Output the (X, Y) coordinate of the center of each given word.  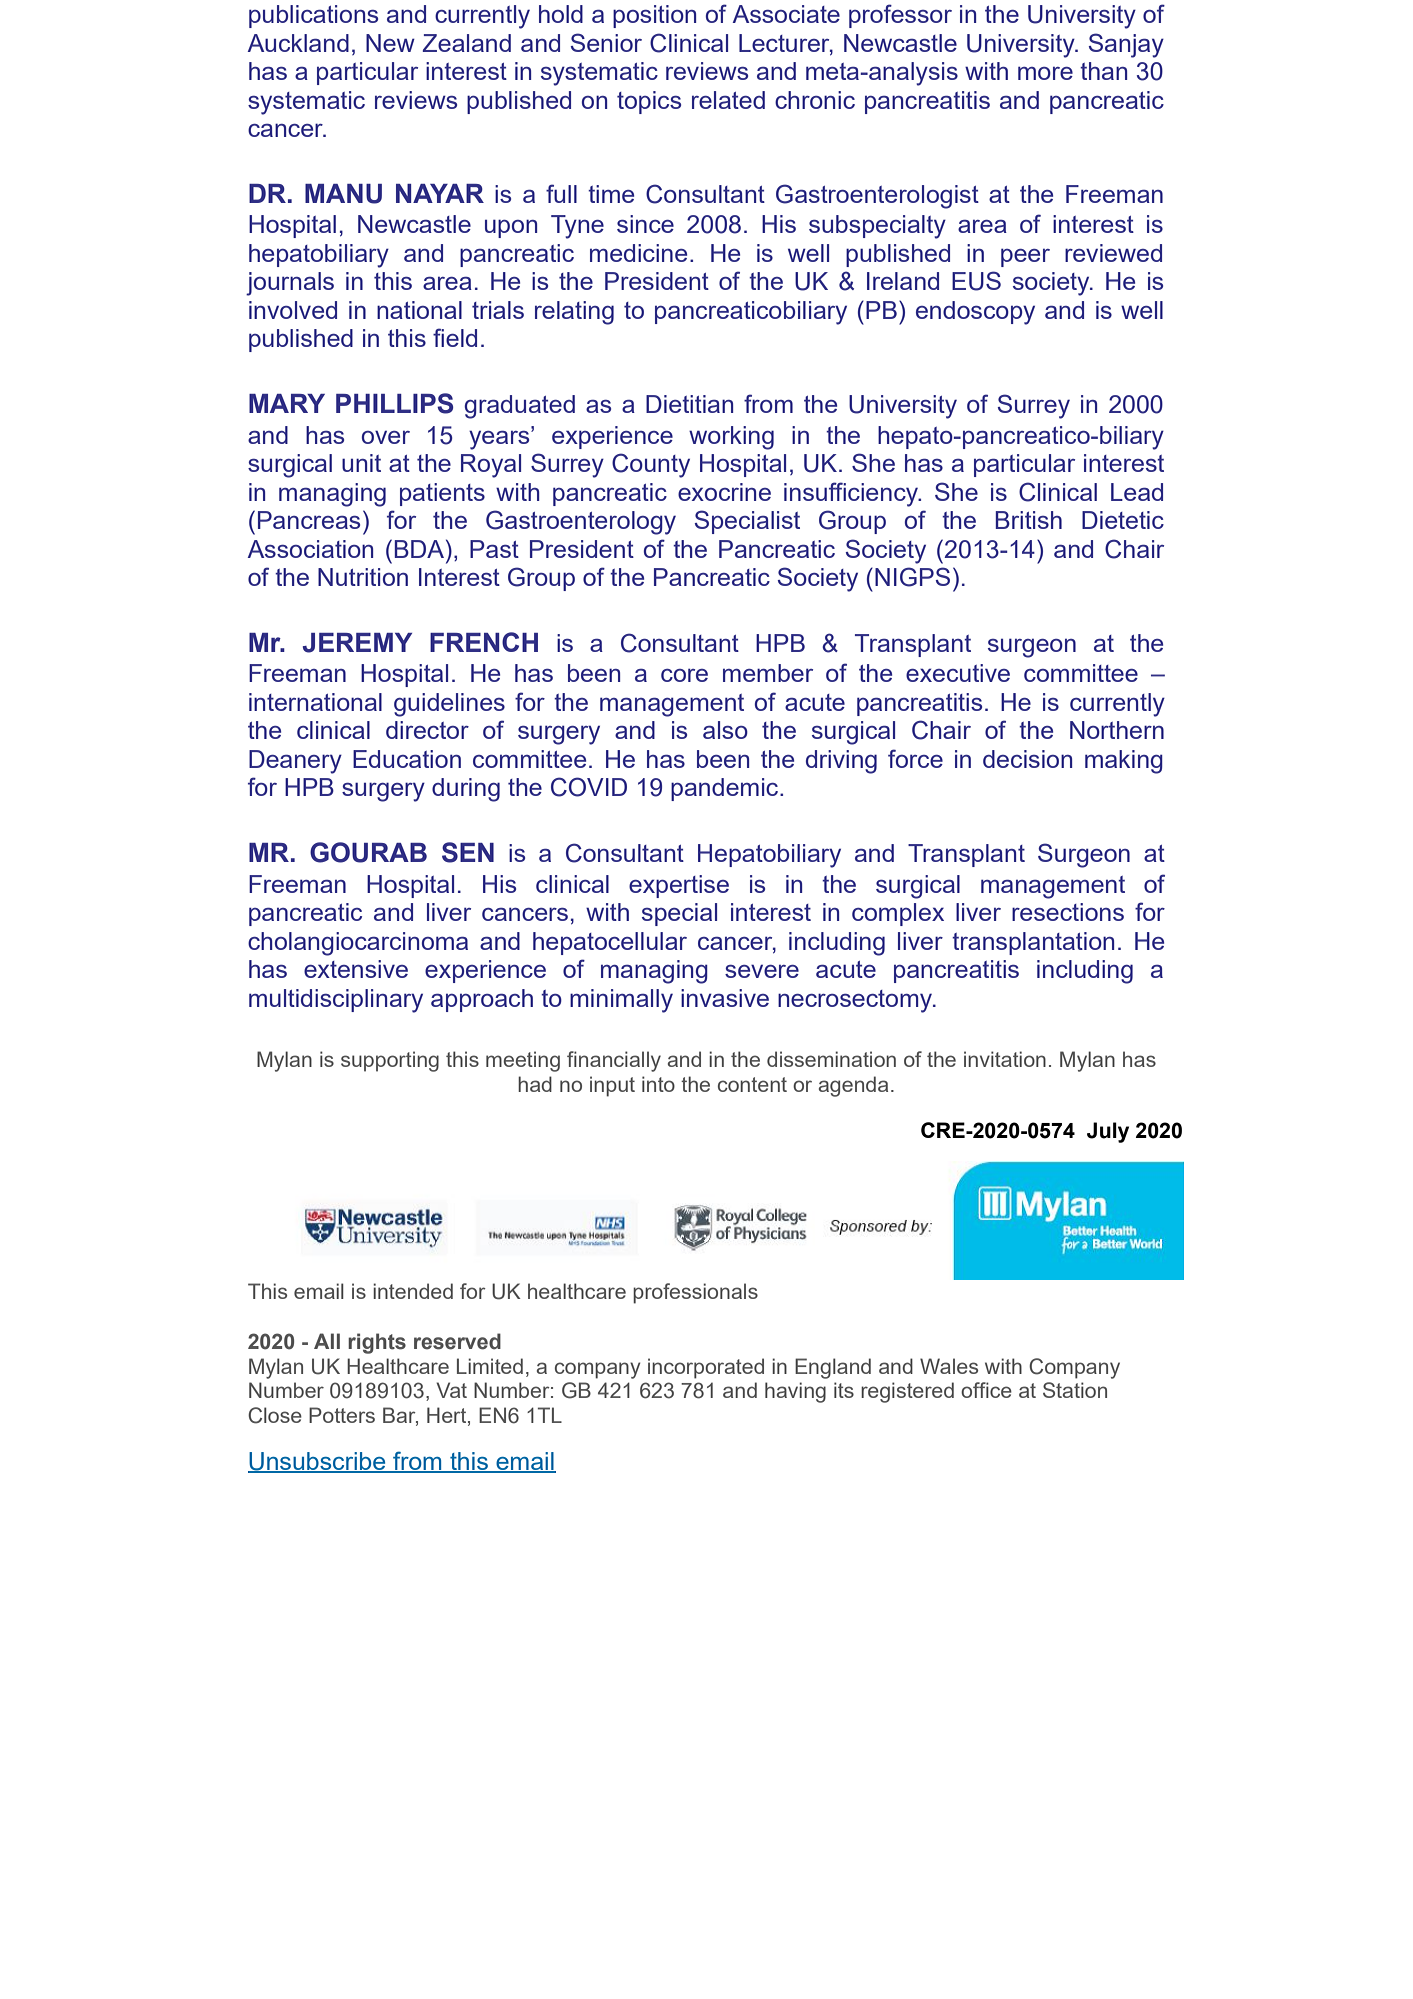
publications (313, 16)
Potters (342, 1415)
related (728, 100)
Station (1075, 1390)
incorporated (706, 1368)
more (1045, 73)
